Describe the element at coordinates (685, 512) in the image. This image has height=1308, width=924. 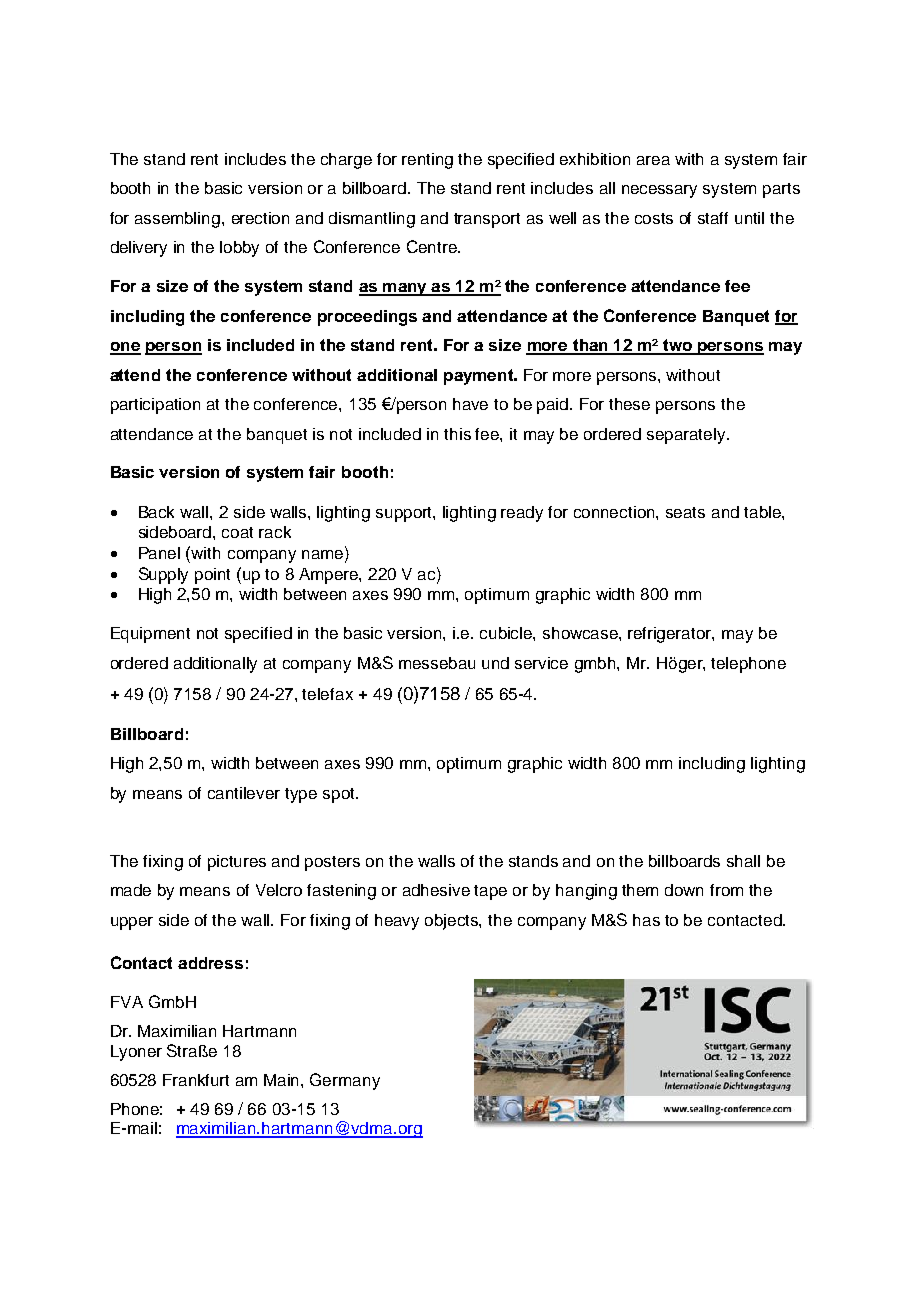
I see `seats` at that location.
